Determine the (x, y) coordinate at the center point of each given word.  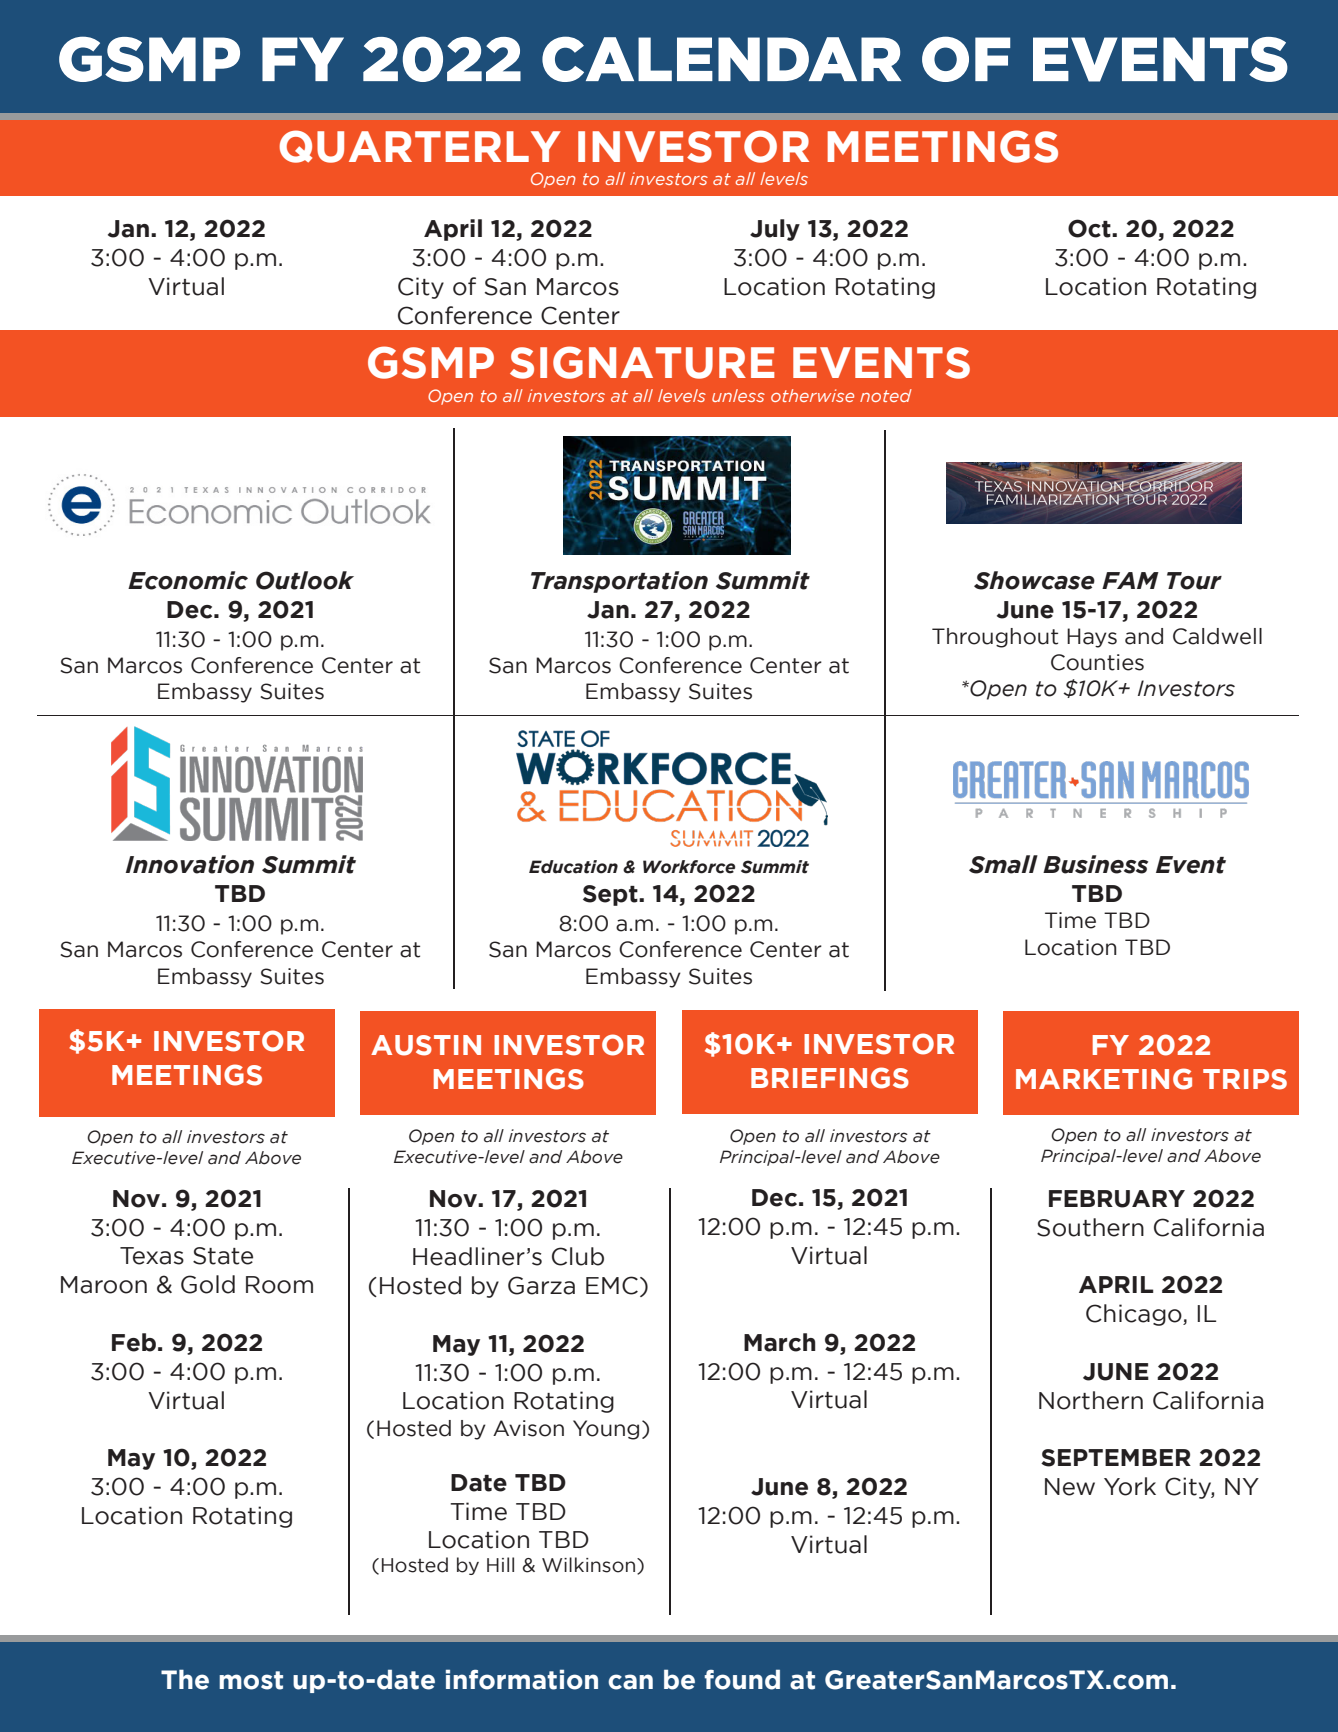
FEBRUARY (1117, 1199)
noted (886, 395)
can (630, 1682)
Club (578, 1256)
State (223, 1256)
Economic (188, 580)
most (251, 1680)
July (775, 230)
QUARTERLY (420, 146)
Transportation (619, 582)
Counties (1097, 662)
